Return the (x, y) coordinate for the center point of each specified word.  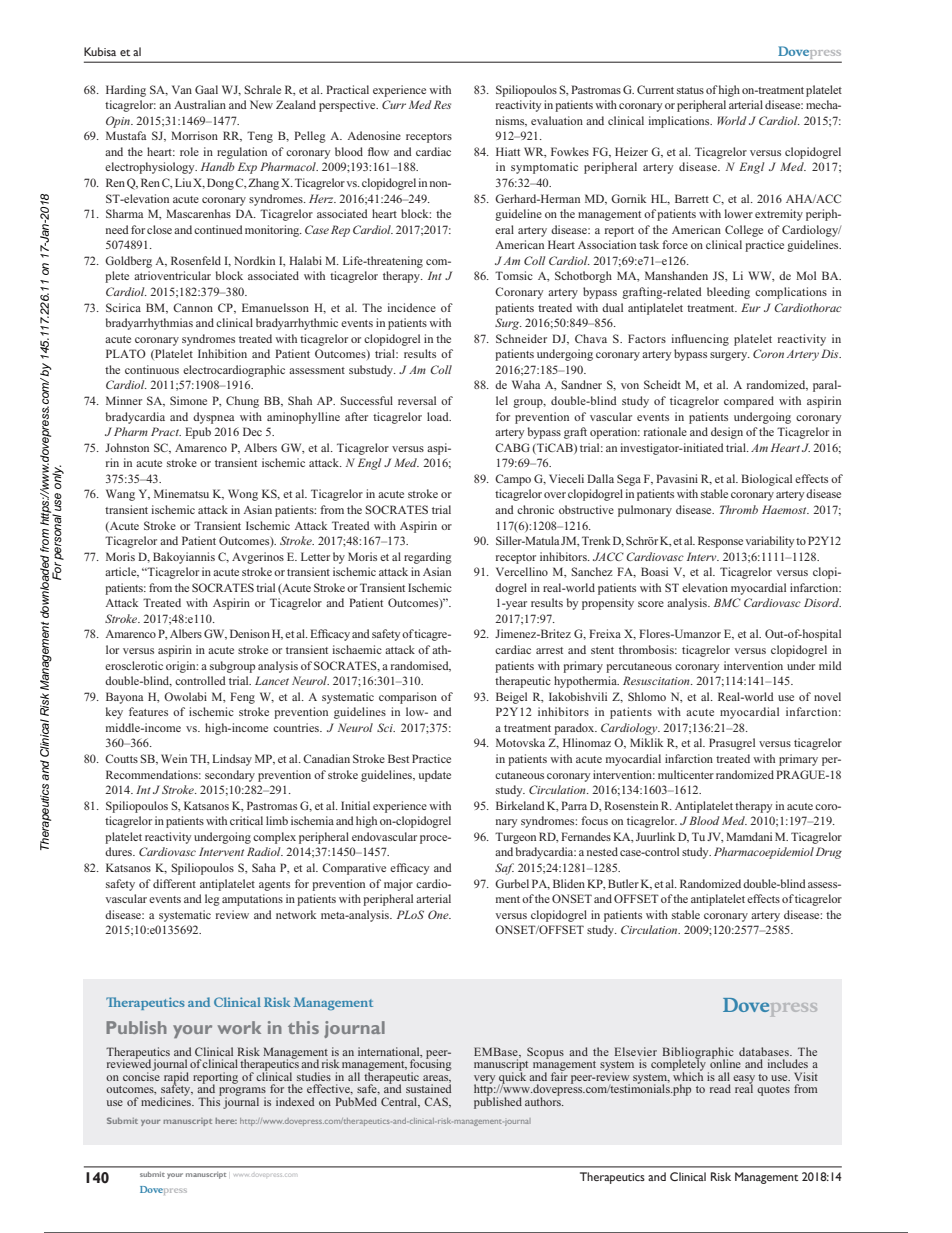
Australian (200, 104)
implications (680, 122)
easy (744, 1080)
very (484, 1080)
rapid (176, 1079)
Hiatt (508, 151)
